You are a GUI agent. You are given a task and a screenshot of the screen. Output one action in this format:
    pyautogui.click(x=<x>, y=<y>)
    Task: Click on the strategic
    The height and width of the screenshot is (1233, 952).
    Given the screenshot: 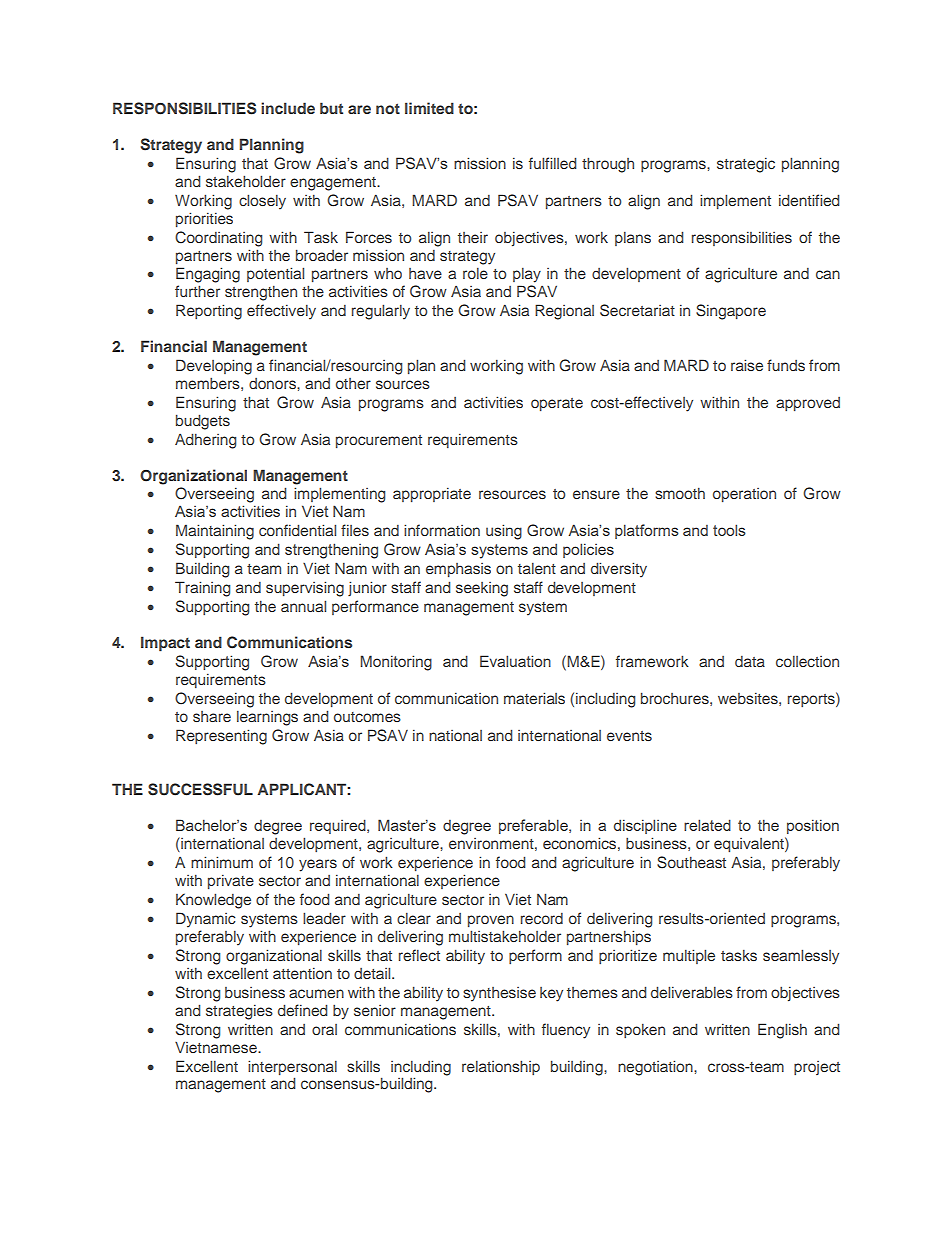 What is the action you would take?
    pyautogui.click(x=746, y=165)
